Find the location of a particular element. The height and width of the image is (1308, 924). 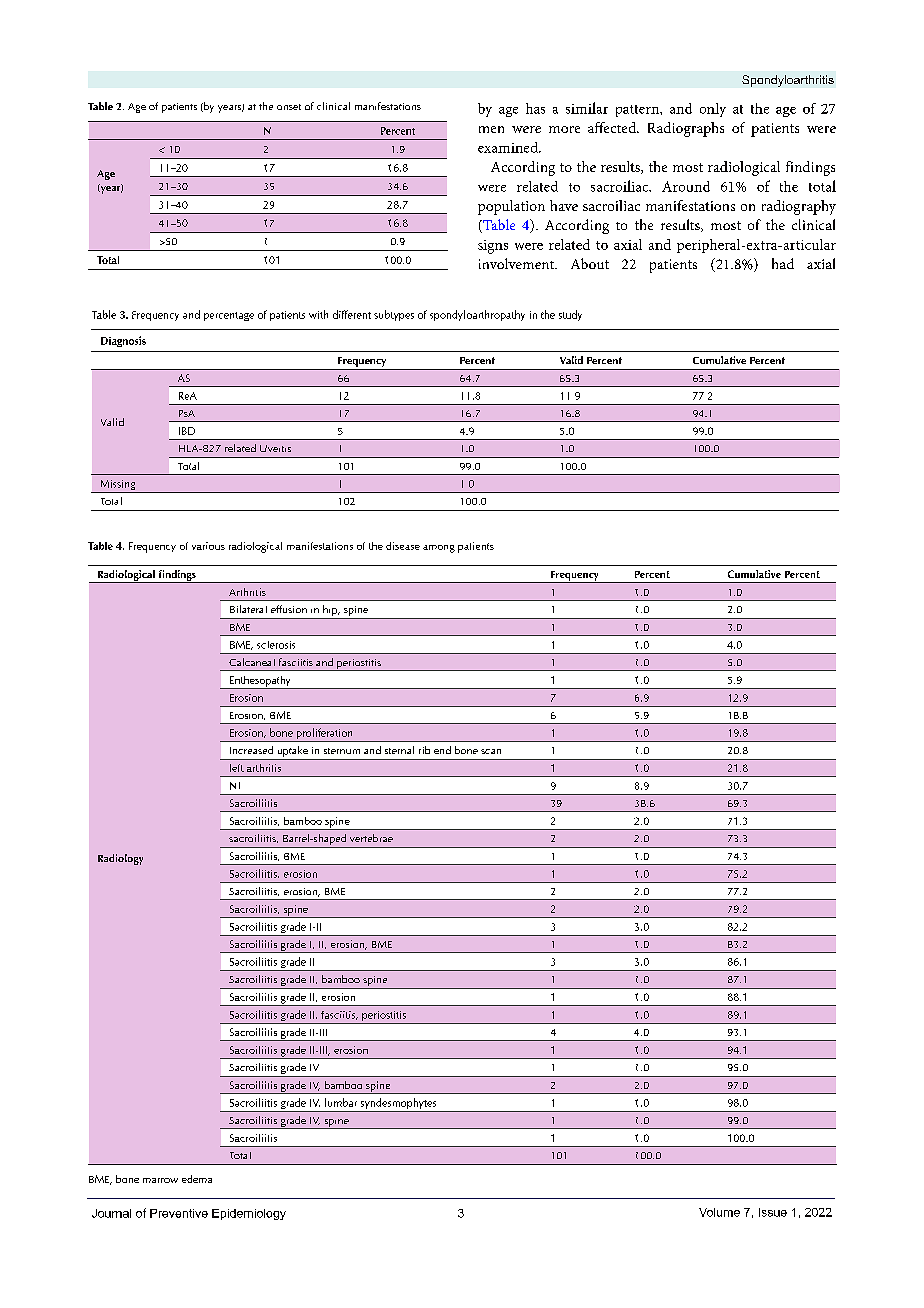

examined is located at coordinates (509, 147).
